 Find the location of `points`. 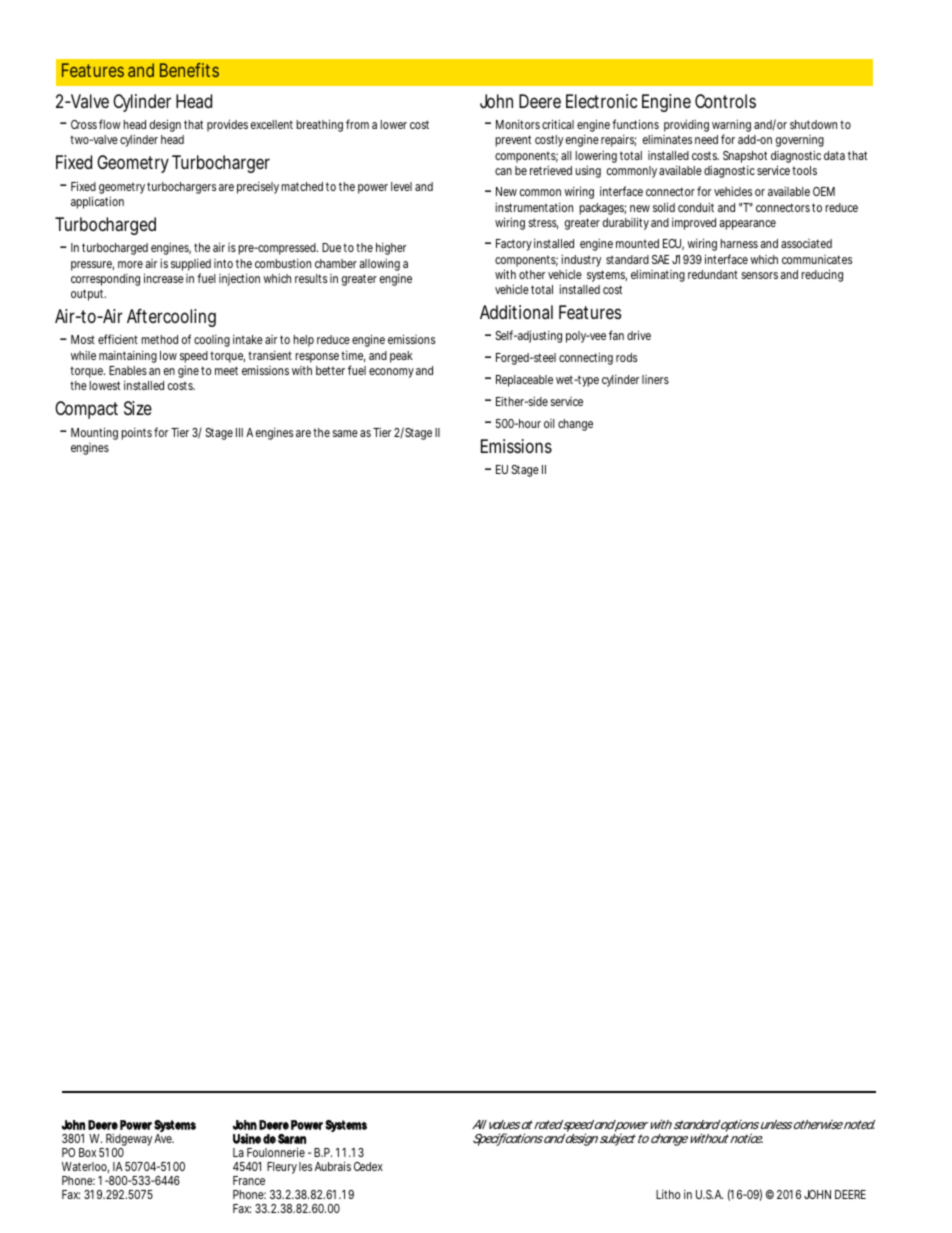

points is located at coordinates (138, 434).
